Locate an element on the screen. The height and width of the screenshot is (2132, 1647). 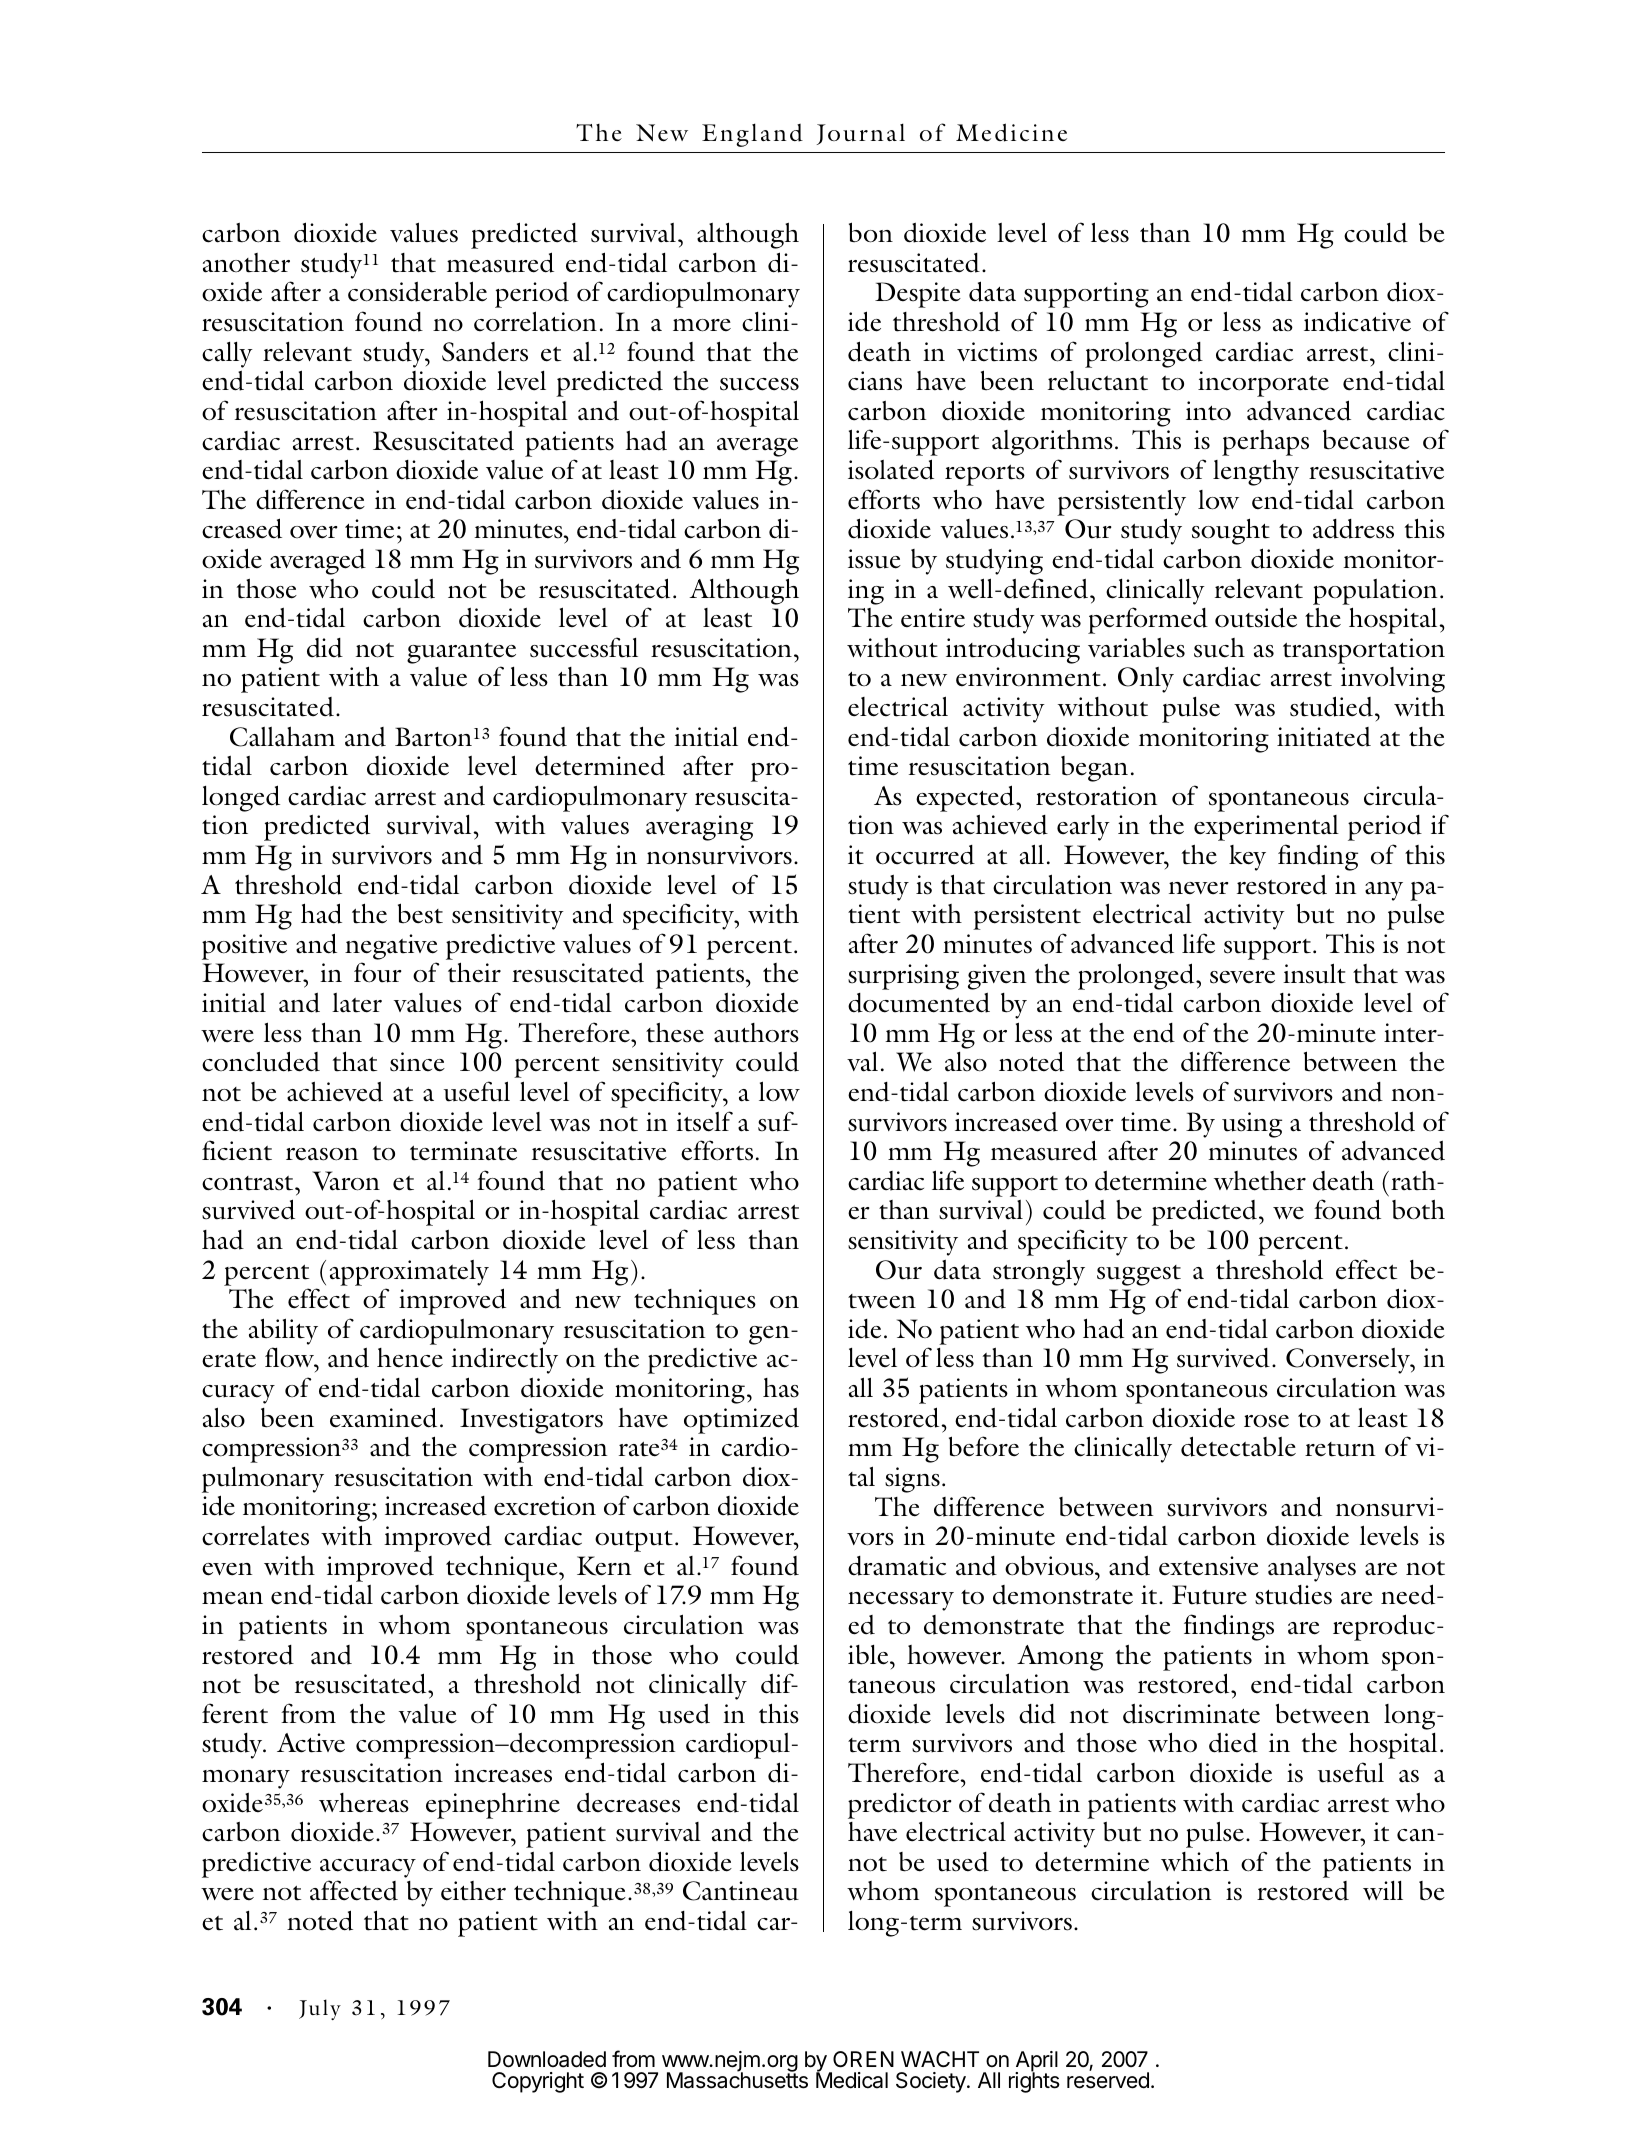
negative is located at coordinates (391, 947).
